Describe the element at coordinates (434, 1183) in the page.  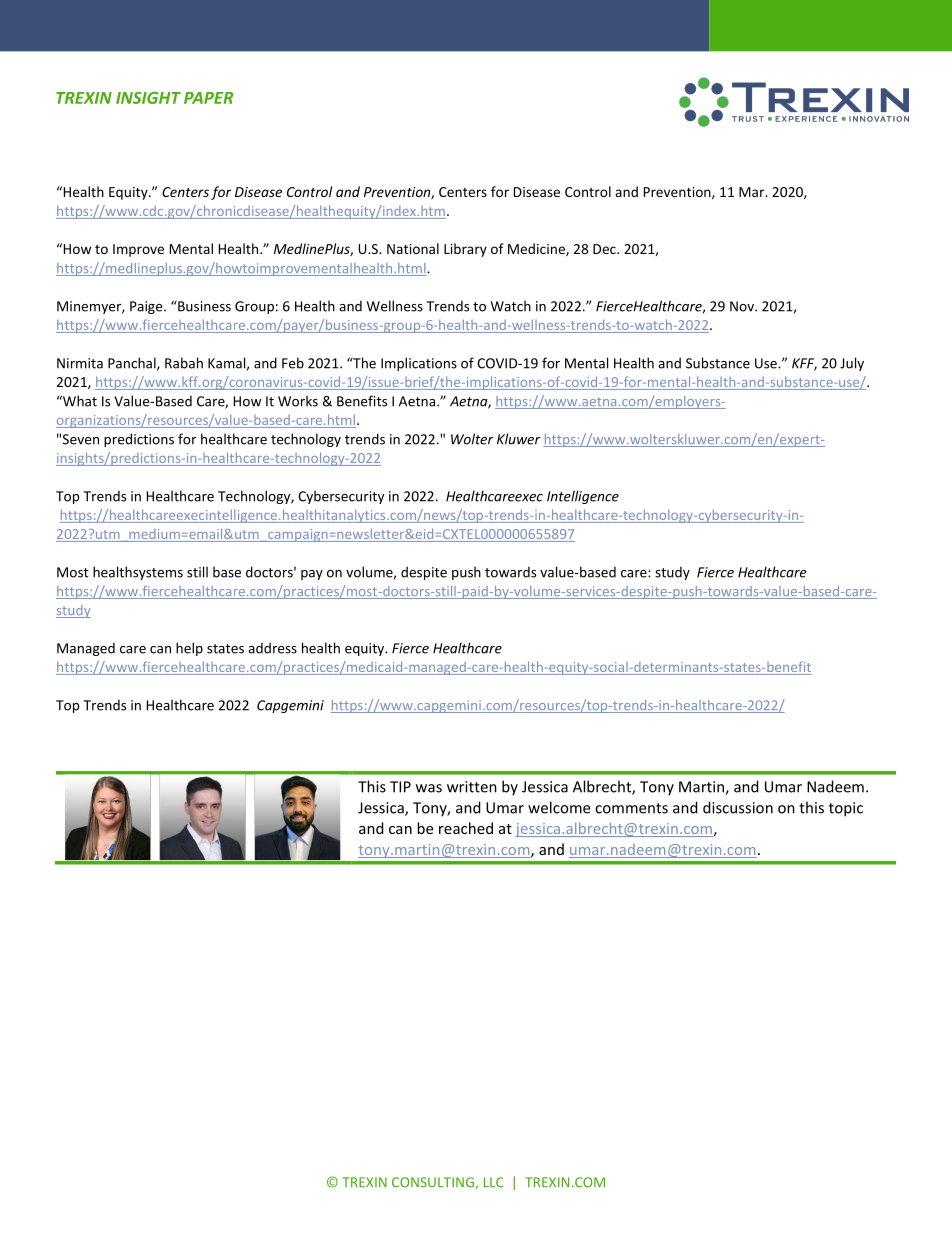
I see `CONSULTING` at that location.
